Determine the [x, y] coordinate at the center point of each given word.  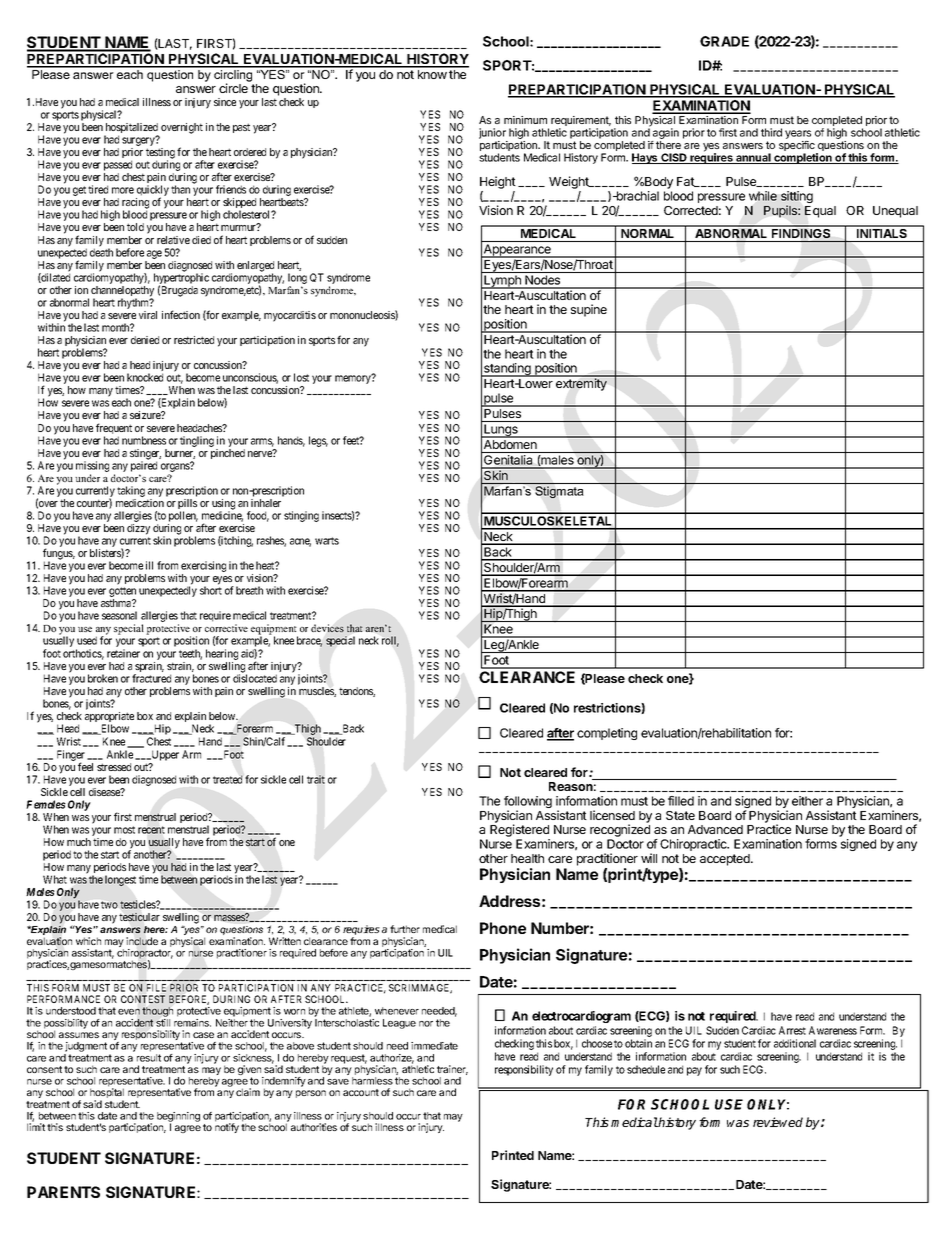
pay [694, 1071]
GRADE [724, 41]
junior [493, 135]
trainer [452, 1070]
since [225, 102]
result [149, 1058]
